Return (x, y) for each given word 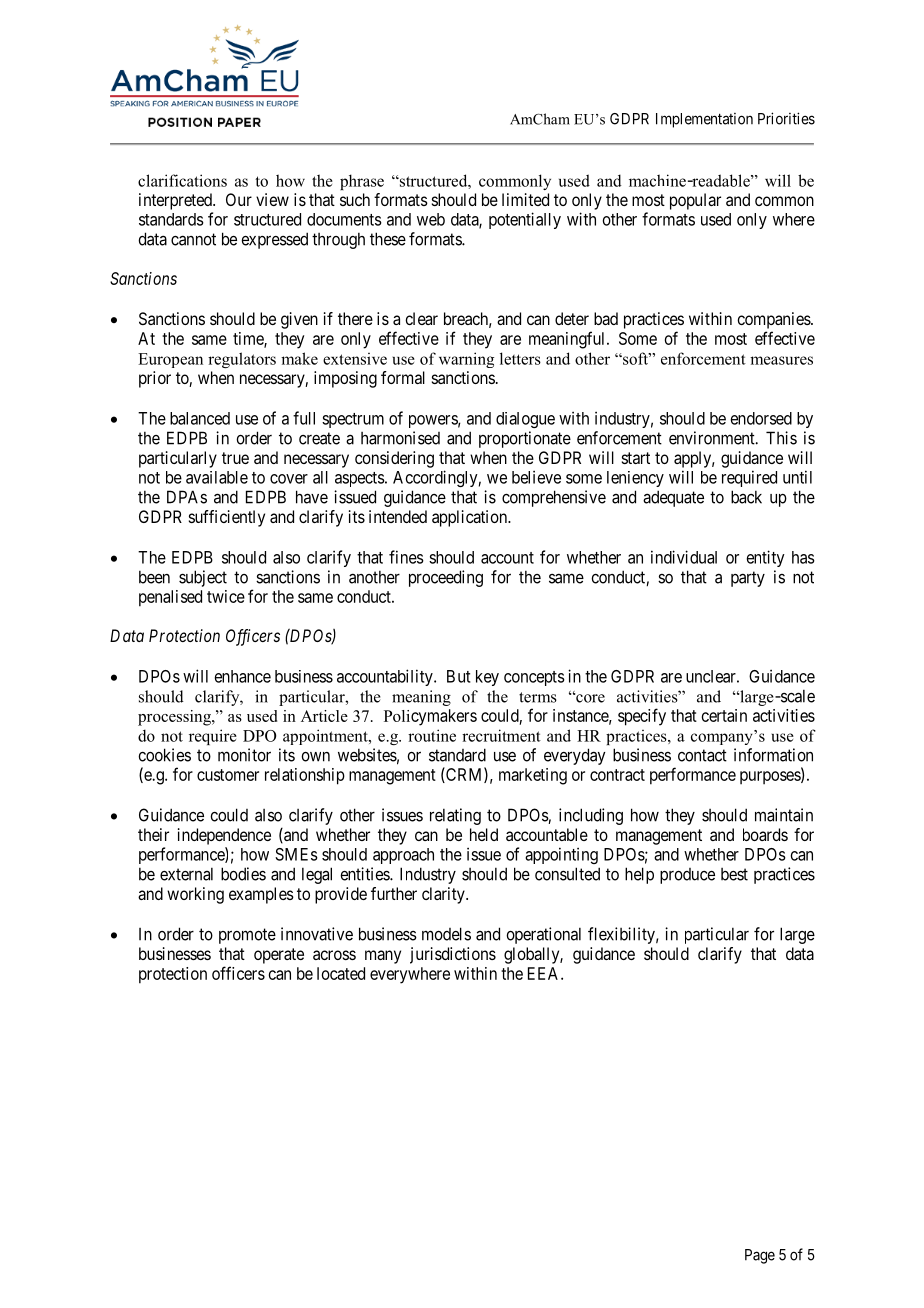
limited (525, 199)
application (470, 518)
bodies (243, 874)
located (341, 973)
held (484, 834)
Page (760, 1256)
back (746, 497)
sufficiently (227, 518)
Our (239, 199)
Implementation (704, 120)
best (734, 874)
